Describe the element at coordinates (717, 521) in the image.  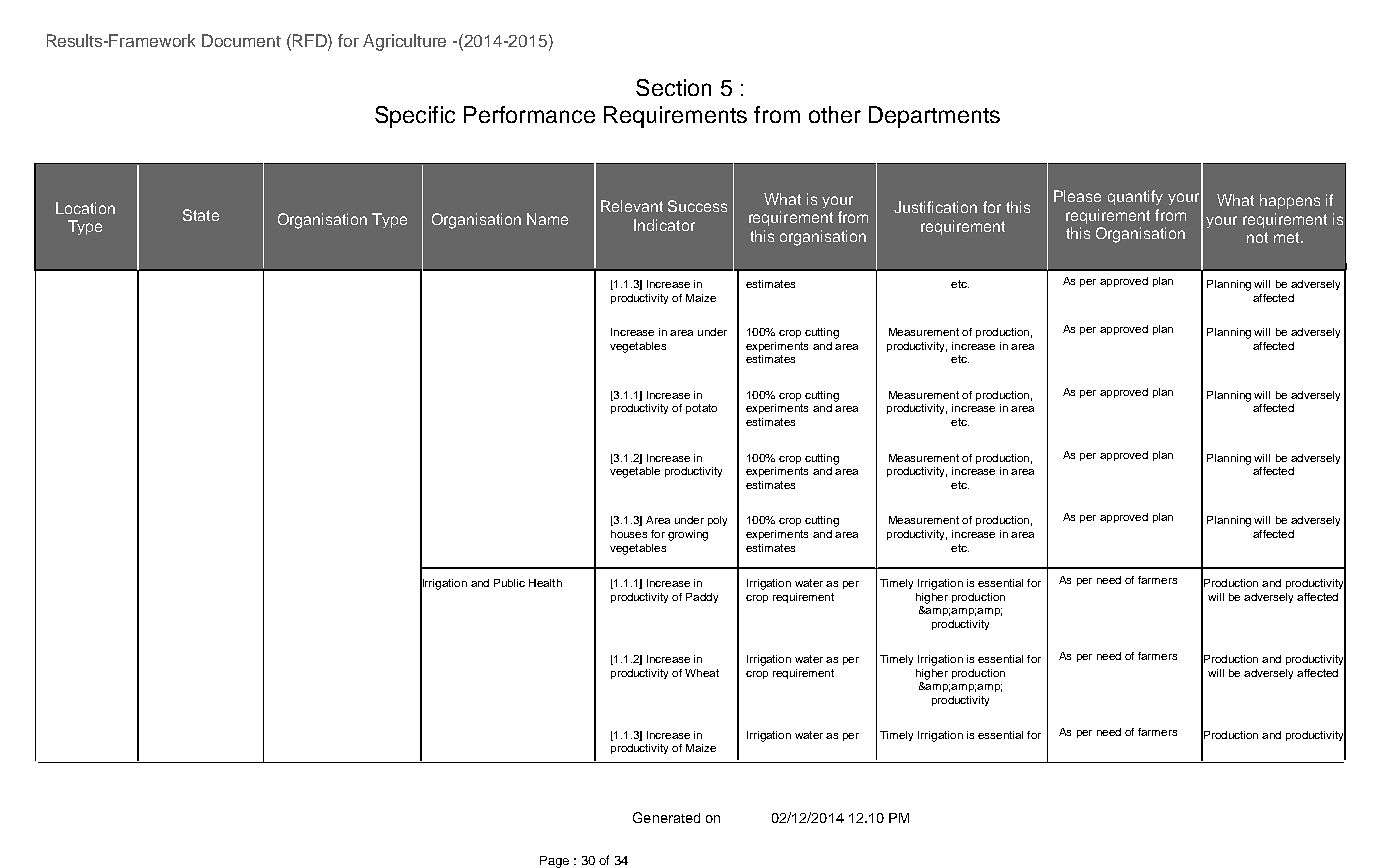
I see `poly` at that location.
